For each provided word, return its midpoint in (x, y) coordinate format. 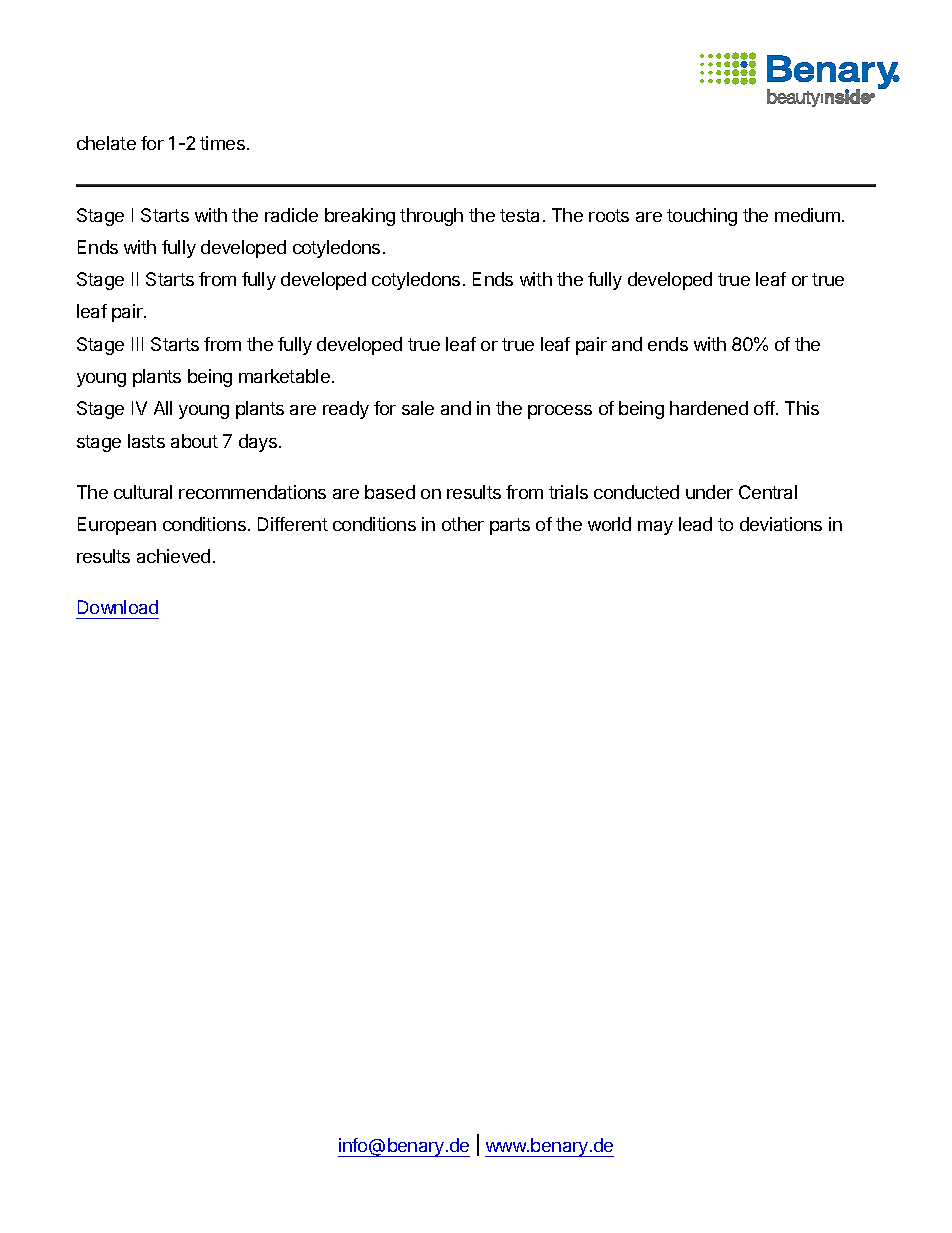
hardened (709, 408)
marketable (284, 376)
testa (519, 215)
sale (418, 408)
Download (118, 607)
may (655, 528)
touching (702, 217)
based (390, 492)
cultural (143, 492)
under (709, 492)
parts (510, 526)
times (222, 143)
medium (807, 215)
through (431, 217)
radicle (291, 215)
